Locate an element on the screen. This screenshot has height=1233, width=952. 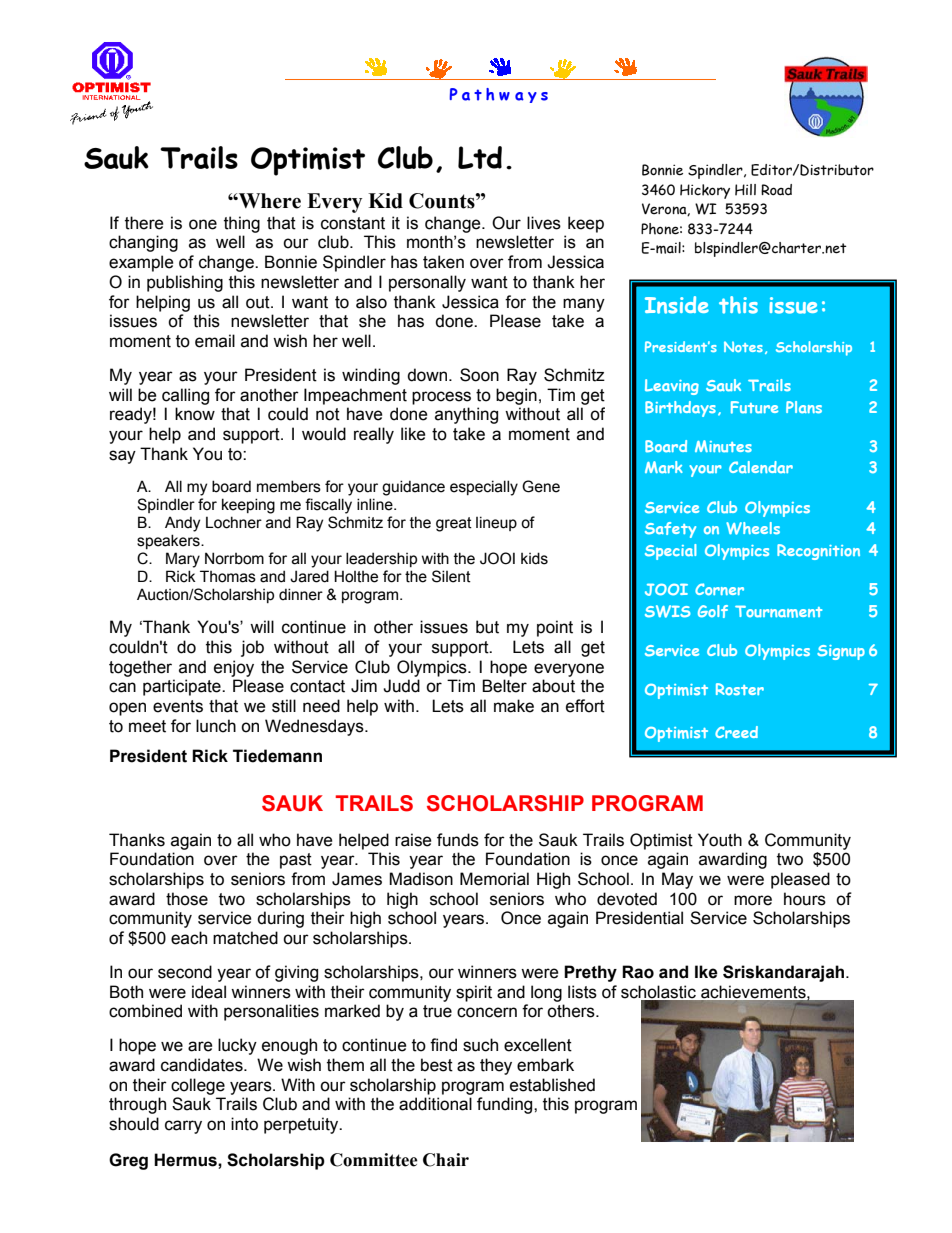
Memorial is located at coordinates (494, 879).
